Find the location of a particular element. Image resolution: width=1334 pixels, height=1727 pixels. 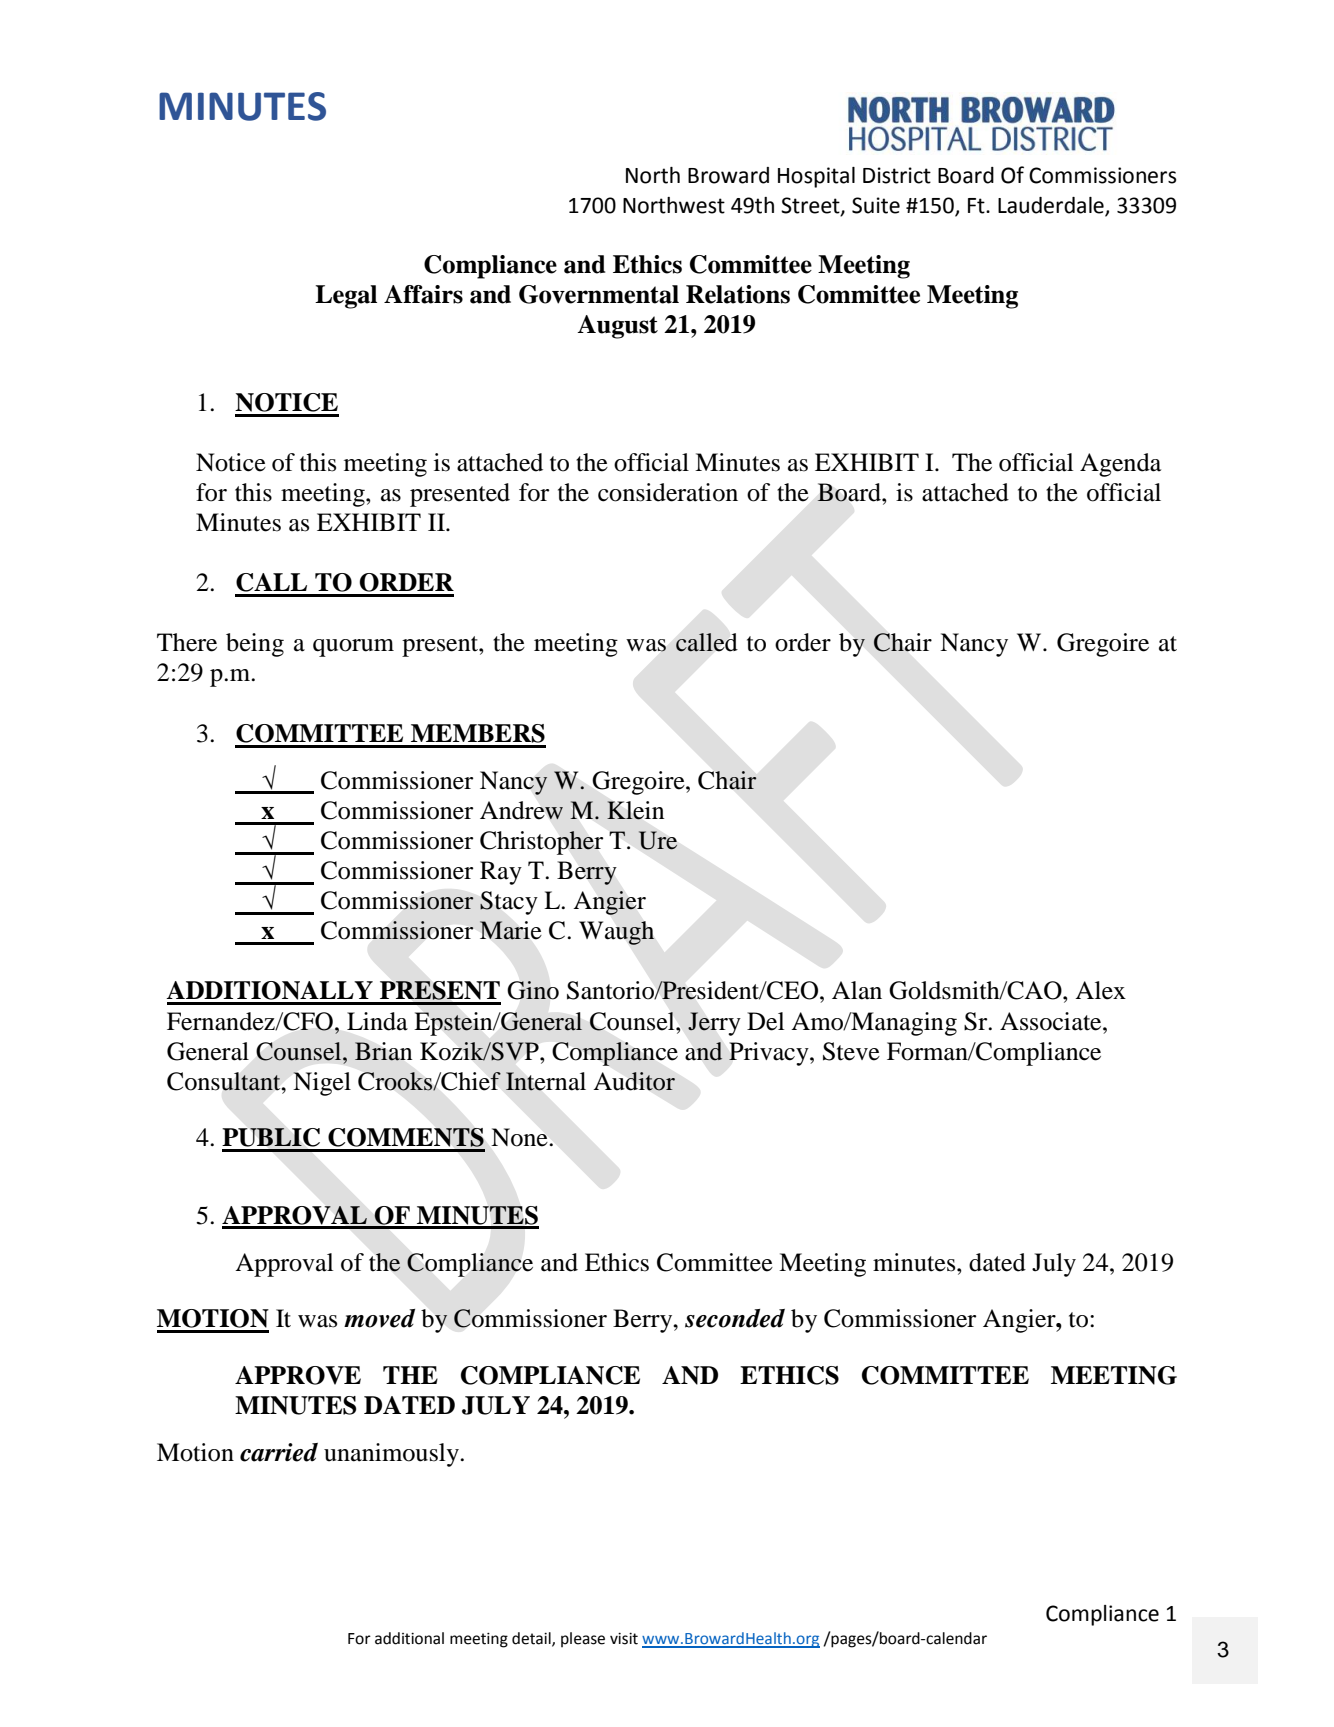

Governmental is located at coordinates (599, 294).
